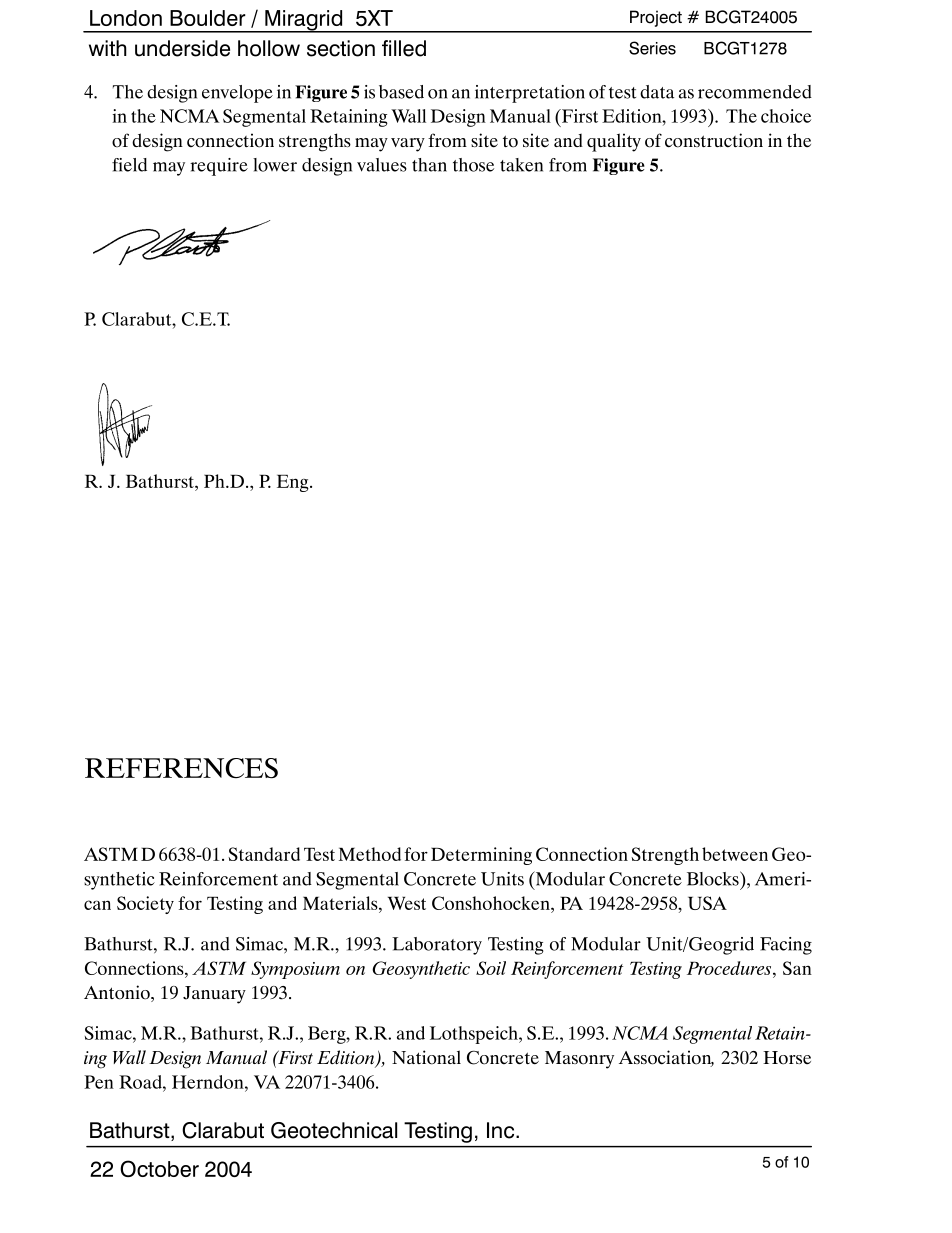 This page has width=952, height=1233. I want to click on Horse, so click(787, 1058).
